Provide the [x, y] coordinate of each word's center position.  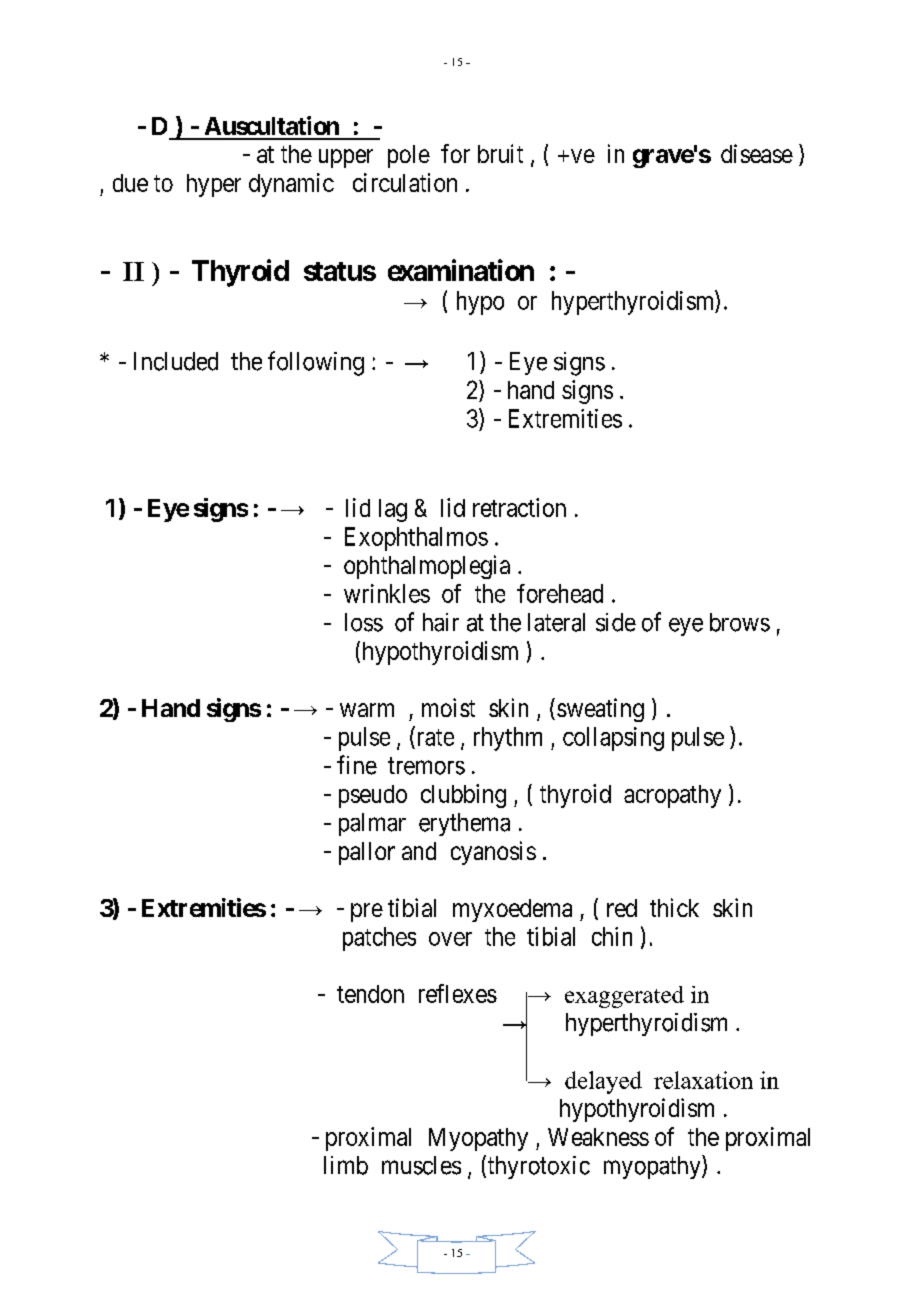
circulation [405, 182]
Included [176, 361]
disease [757, 153]
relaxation [703, 1080]
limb [346, 1165]
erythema [464, 824]
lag [393, 510]
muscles [421, 1165]
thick [674, 907]
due [130, 183]
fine [357, 765]
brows [740, 622]
